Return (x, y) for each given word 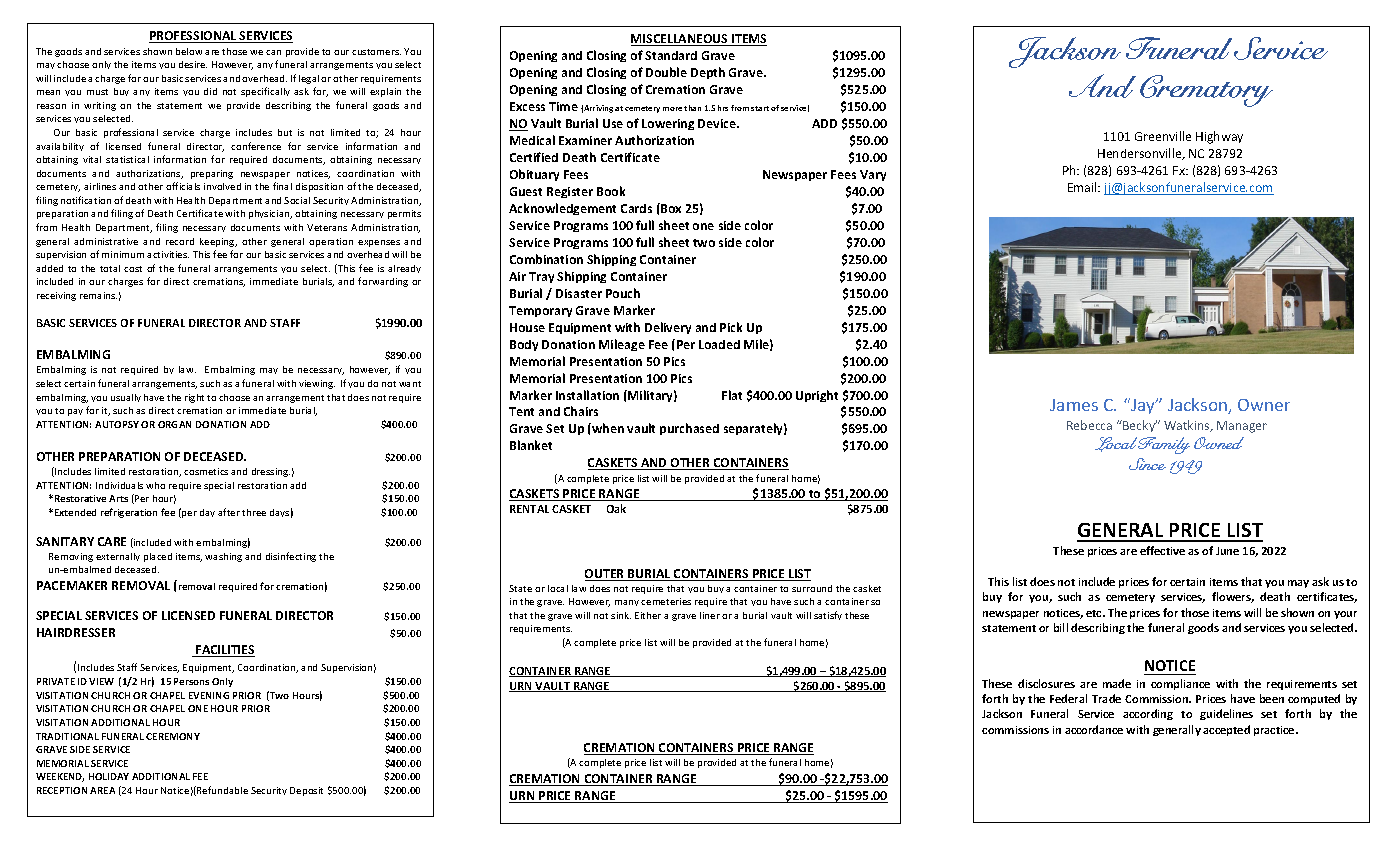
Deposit (306, 791)
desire (193, 64)
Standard (671, 55)
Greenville (1163, 136)
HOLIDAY (109, 776)
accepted (1226, 730)
